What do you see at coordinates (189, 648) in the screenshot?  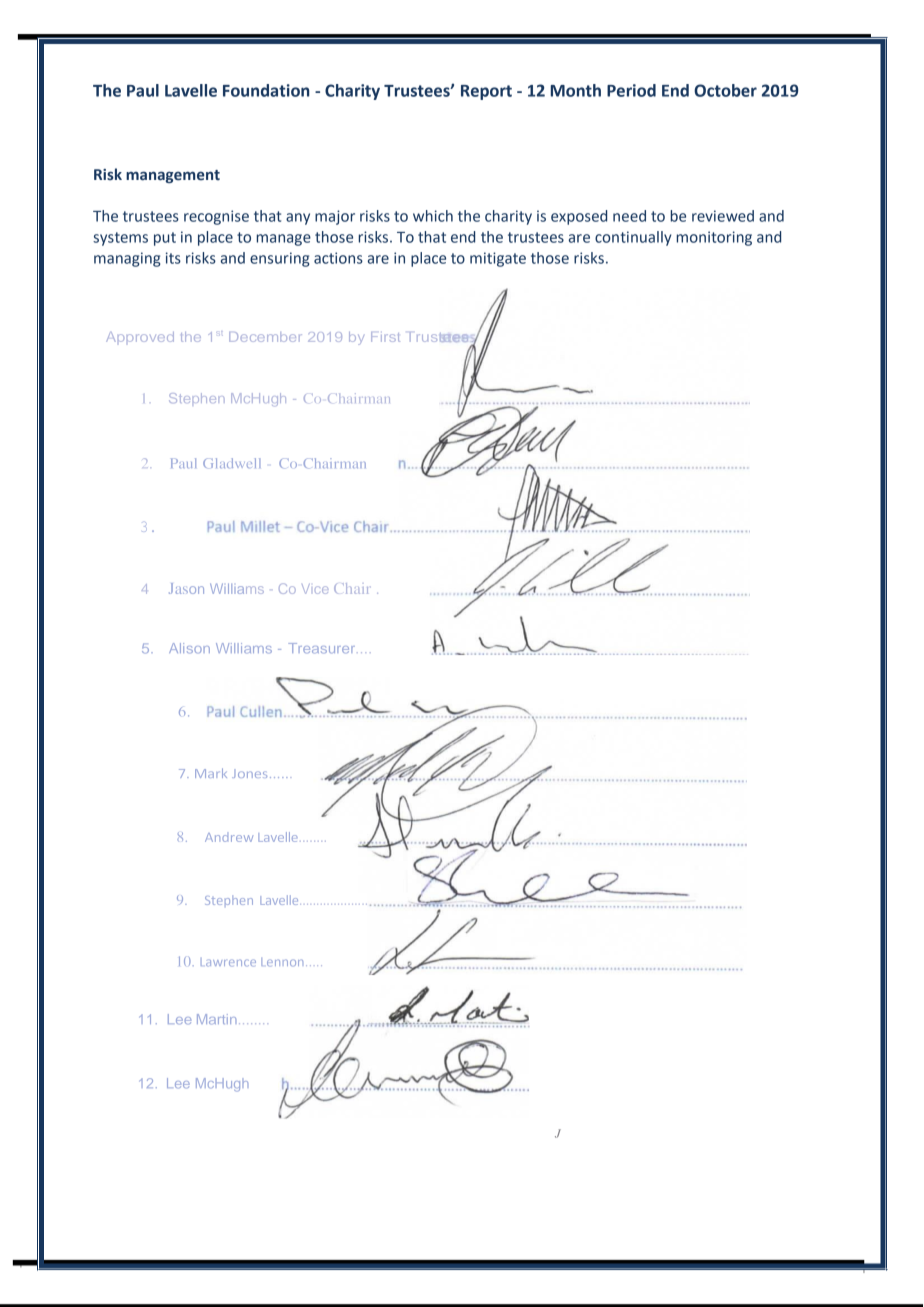 I see `Alison` at bounding box center [189, 648].
